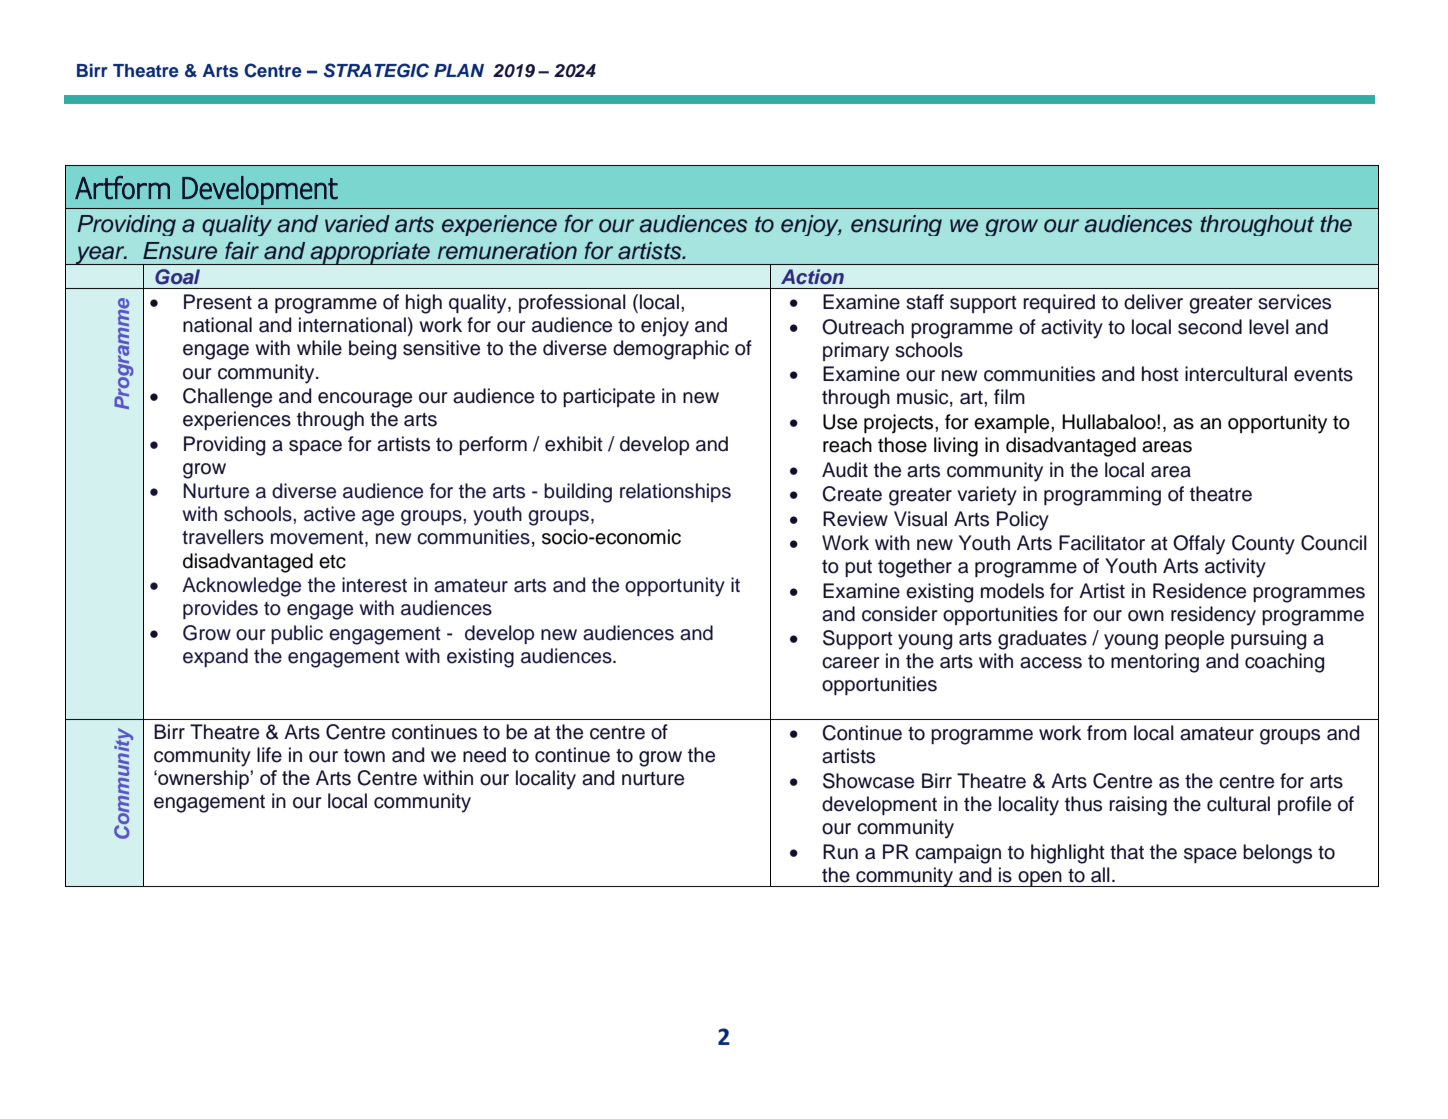 The width and height of the image is (1448, 1119). I want to click on STRATEGIC, so click(376, 70).
